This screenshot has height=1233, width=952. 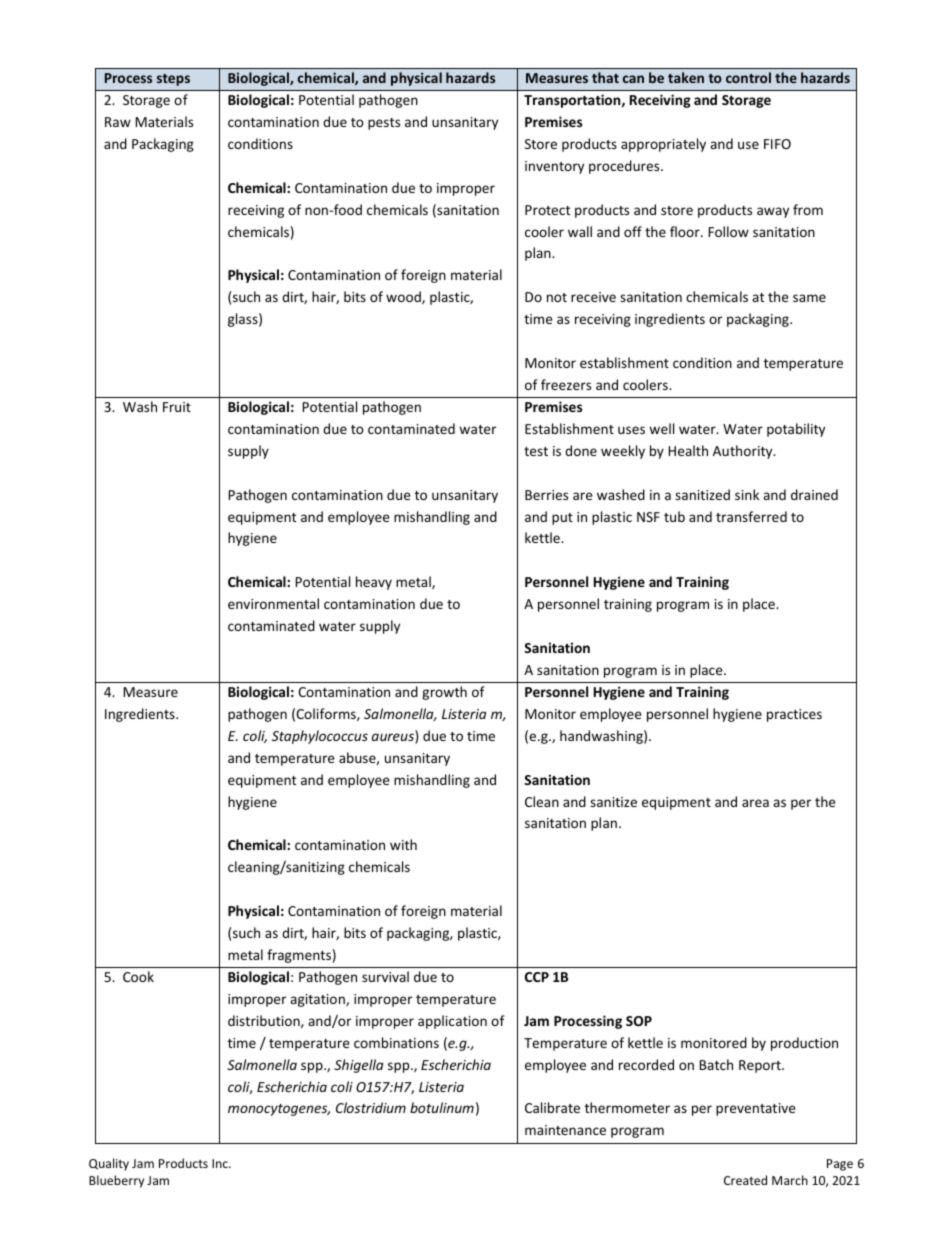 What do you see at coordinates (444, 693) in the screenshot?
I see `growth` at bounding box center [444, 693].
